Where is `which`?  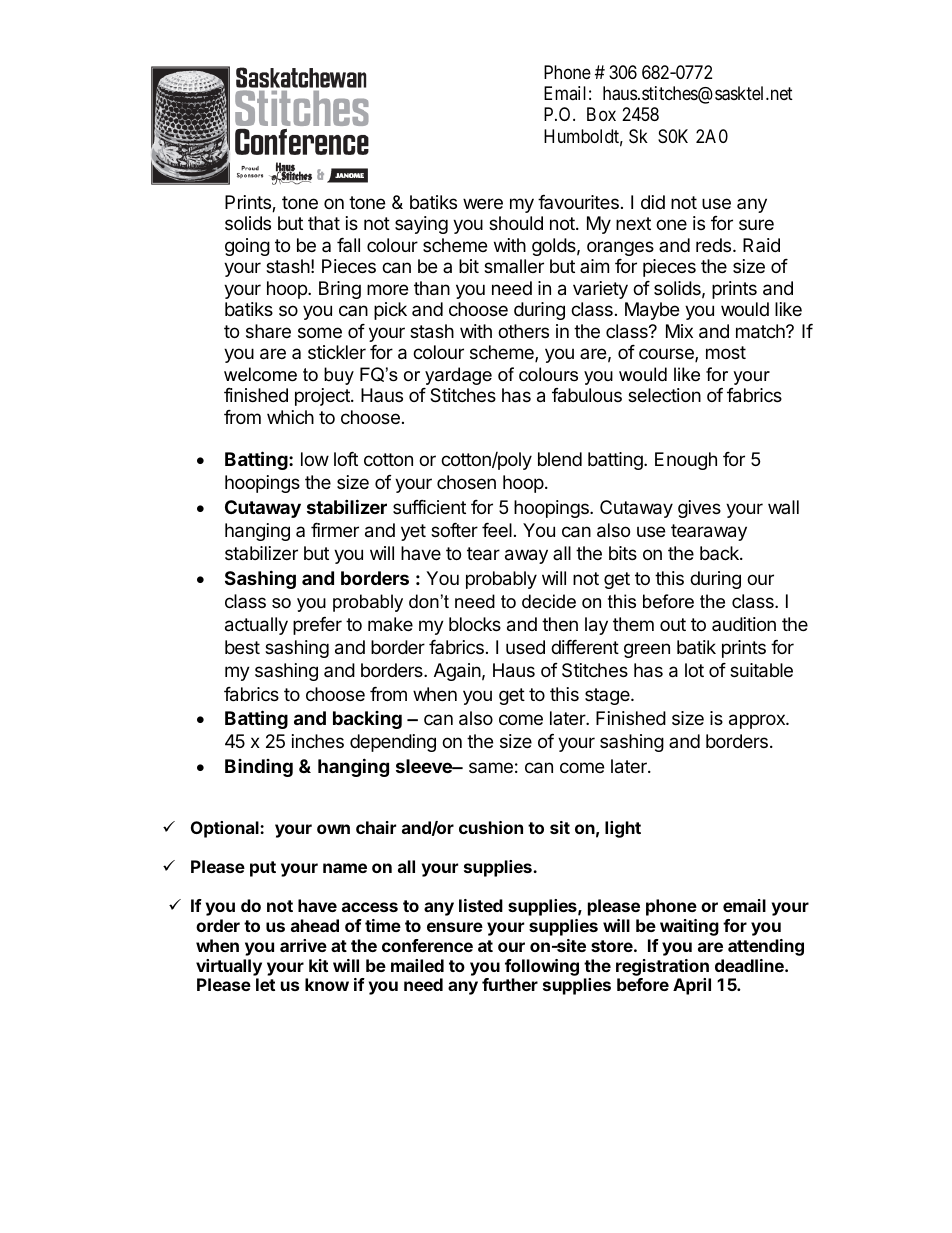 which is located at coordinates (290, 417).
